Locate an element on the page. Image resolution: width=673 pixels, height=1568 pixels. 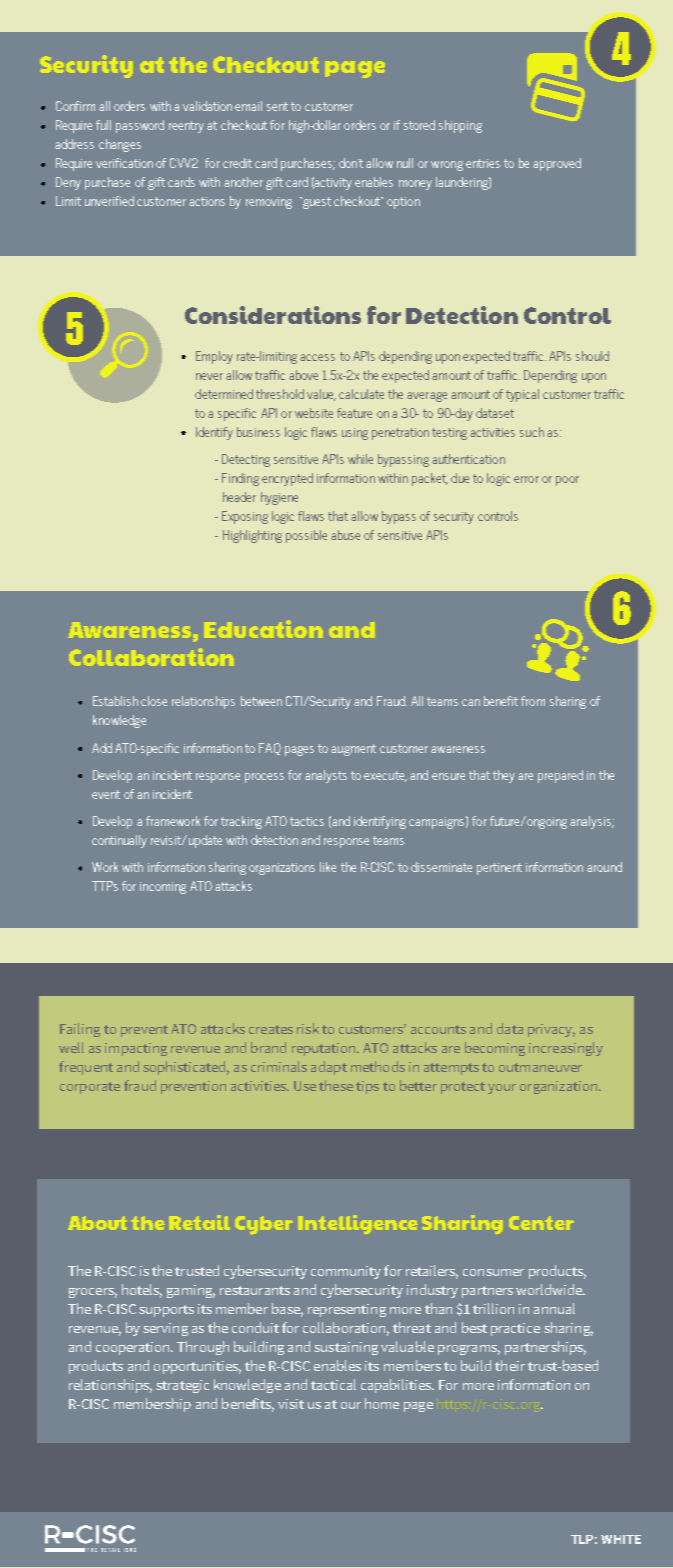
verification is located at coordinates (124, 163).
